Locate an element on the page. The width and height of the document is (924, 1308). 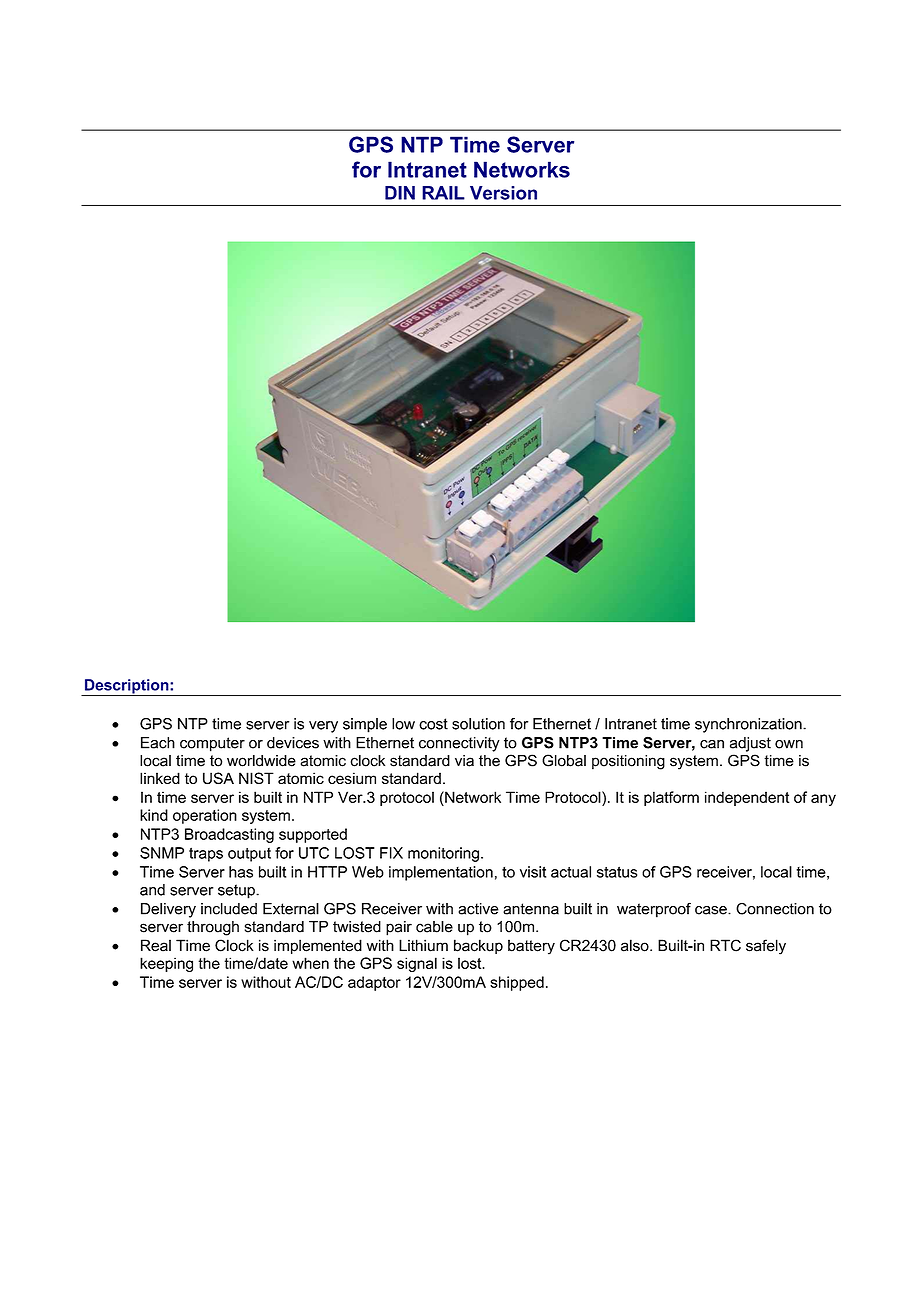
adjust is located at coordinates (750, 744).
